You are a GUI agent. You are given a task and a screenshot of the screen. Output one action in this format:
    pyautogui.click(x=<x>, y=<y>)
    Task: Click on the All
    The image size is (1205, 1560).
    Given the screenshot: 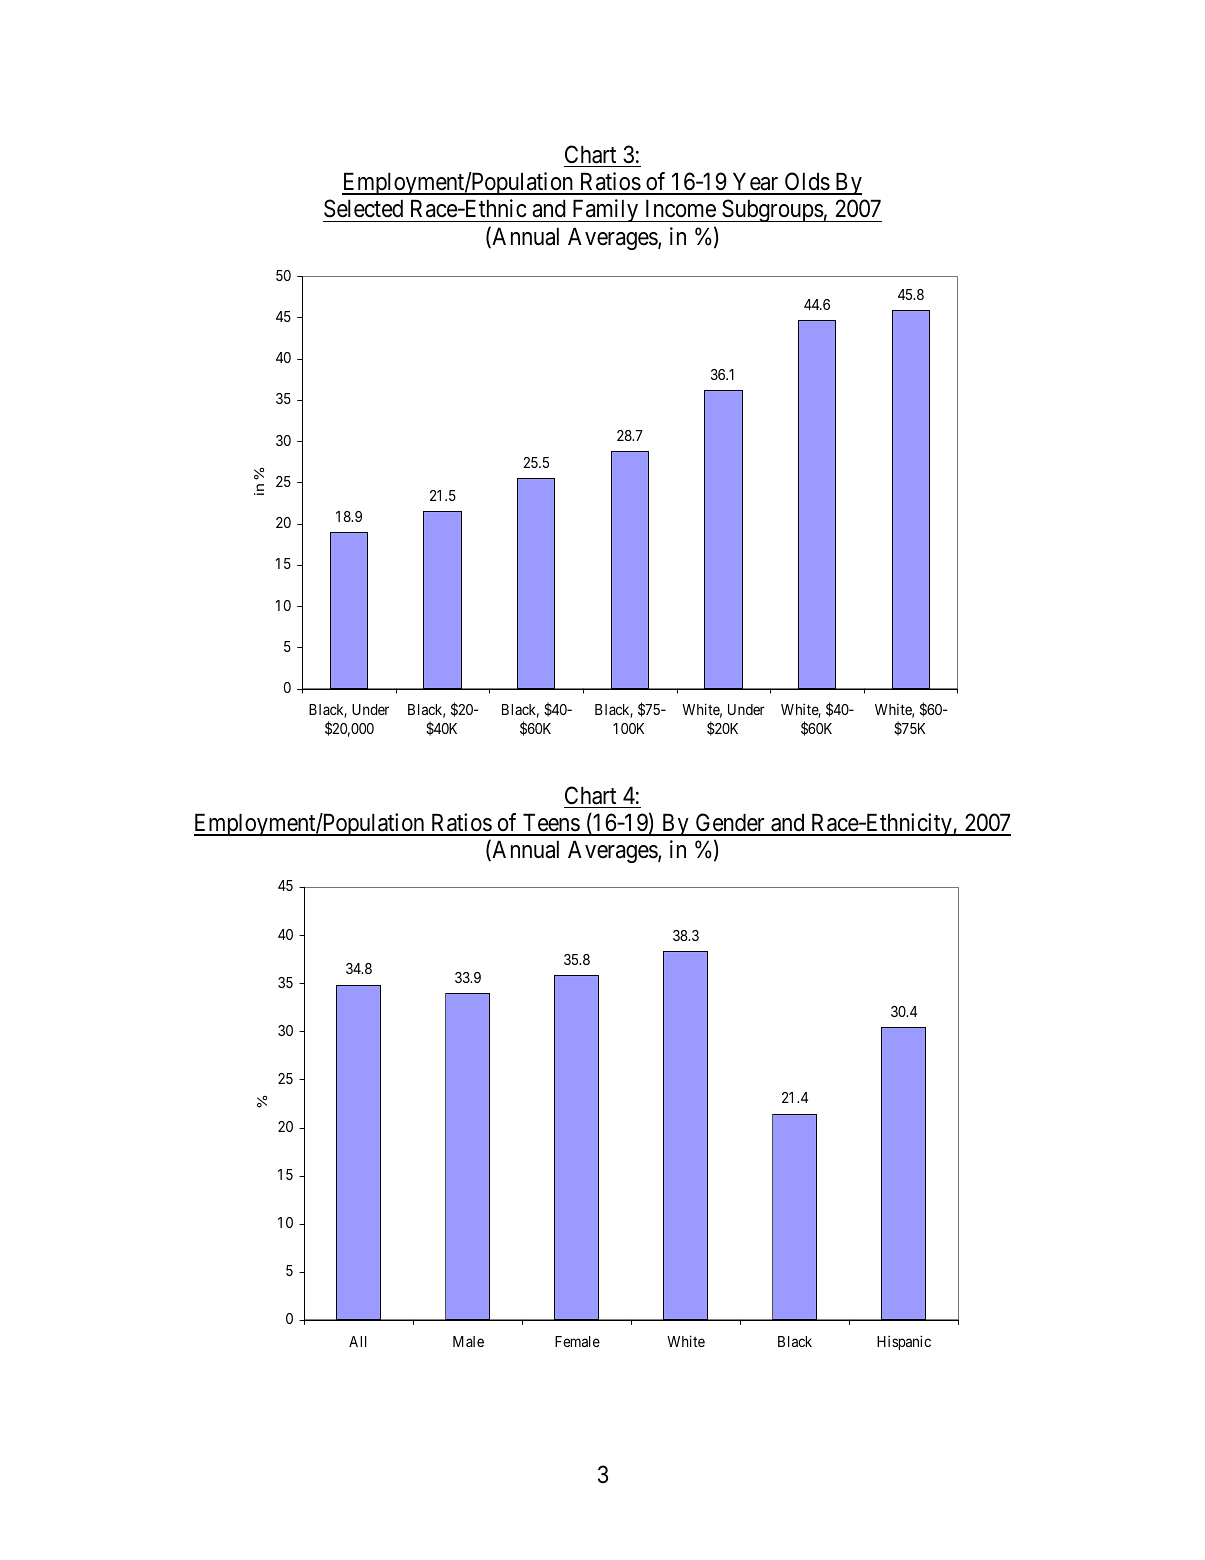 What is the action you would take?
    pyautogui.click(x=358, y=1341)
